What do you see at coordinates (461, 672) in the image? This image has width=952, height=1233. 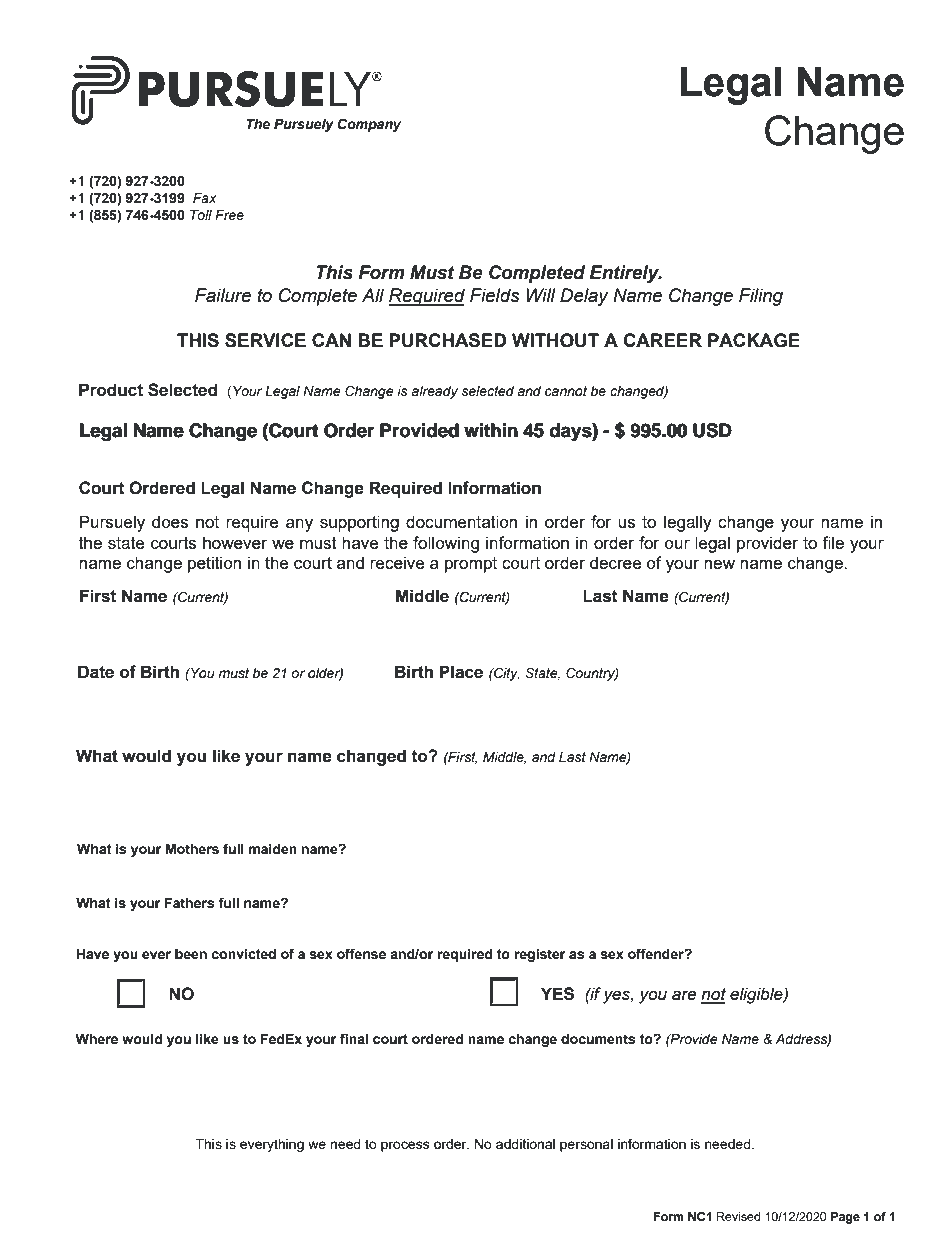 I see `Place` at bounding box center [461, 672].
